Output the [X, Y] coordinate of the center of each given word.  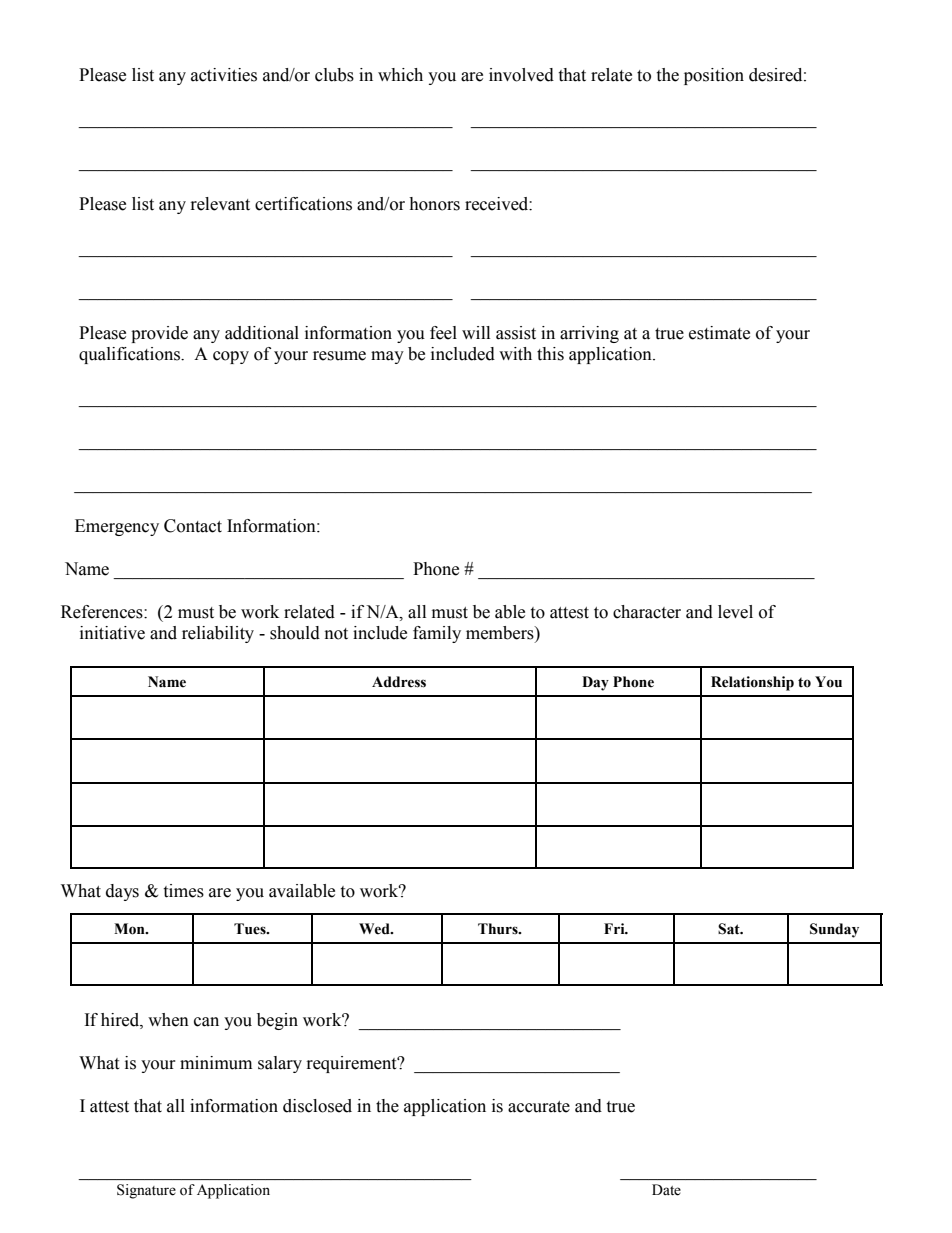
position [714, 76]
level [735, 612]
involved [521, 75]
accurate [539, 1107]
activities [224, 75]
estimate [719, 333]
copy [231, 357]
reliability [218, 634]
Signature [146, 1191]
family [437, 634]
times [183, 891]
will [476, 332]
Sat [730, 929]
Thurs [499, 929]
